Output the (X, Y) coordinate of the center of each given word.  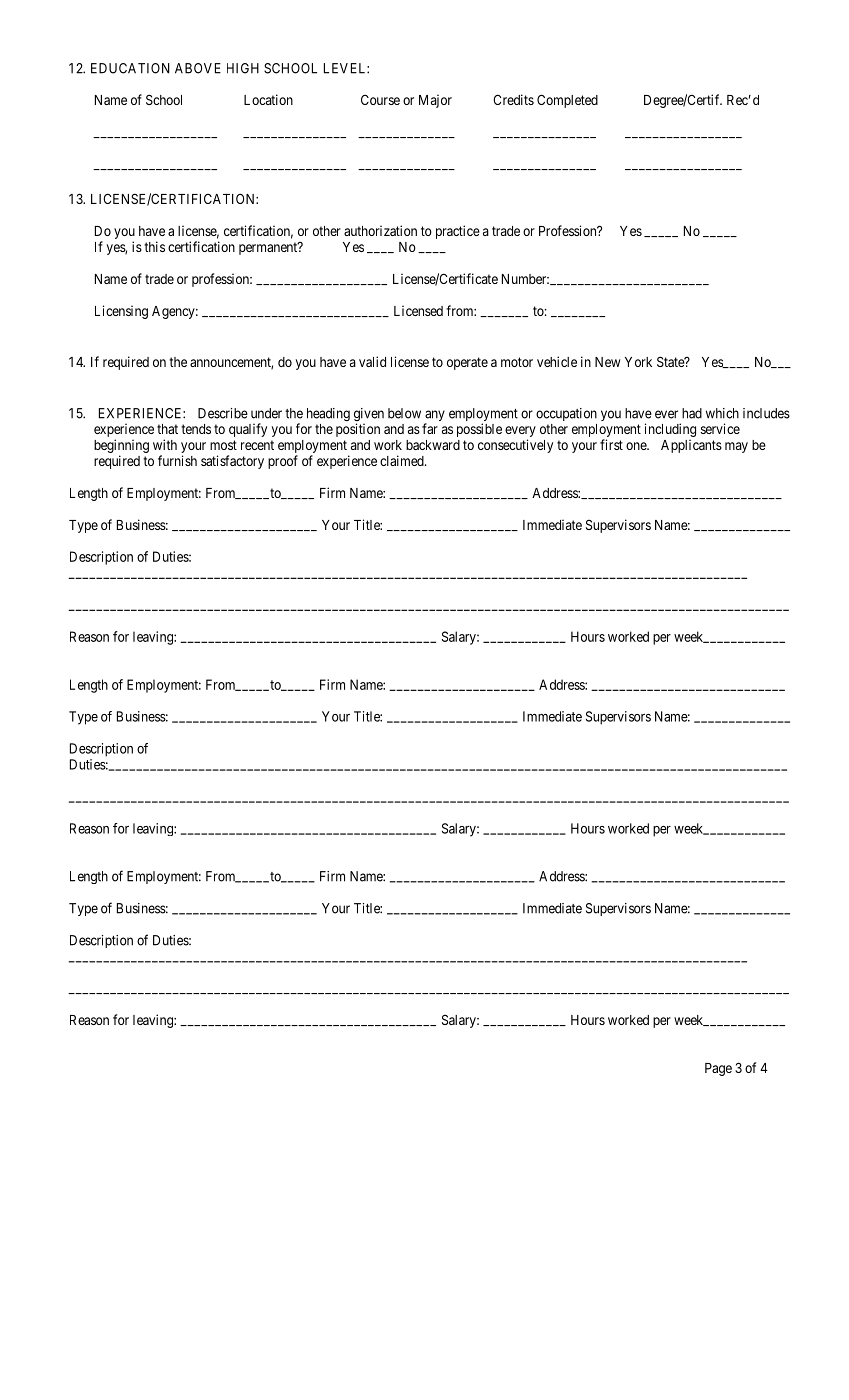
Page (718, 1069)
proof (283, 462)
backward (433, 445)
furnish (177, 460)
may (736, 447)
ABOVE (198, 68)
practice (458, 232)
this (154, 246)
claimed (403, 460)
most (223, 445)
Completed (567, 101)
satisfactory (232, 462)
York (638, 362)
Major (435, 101)
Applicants (691, 446)
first (611, 444)
